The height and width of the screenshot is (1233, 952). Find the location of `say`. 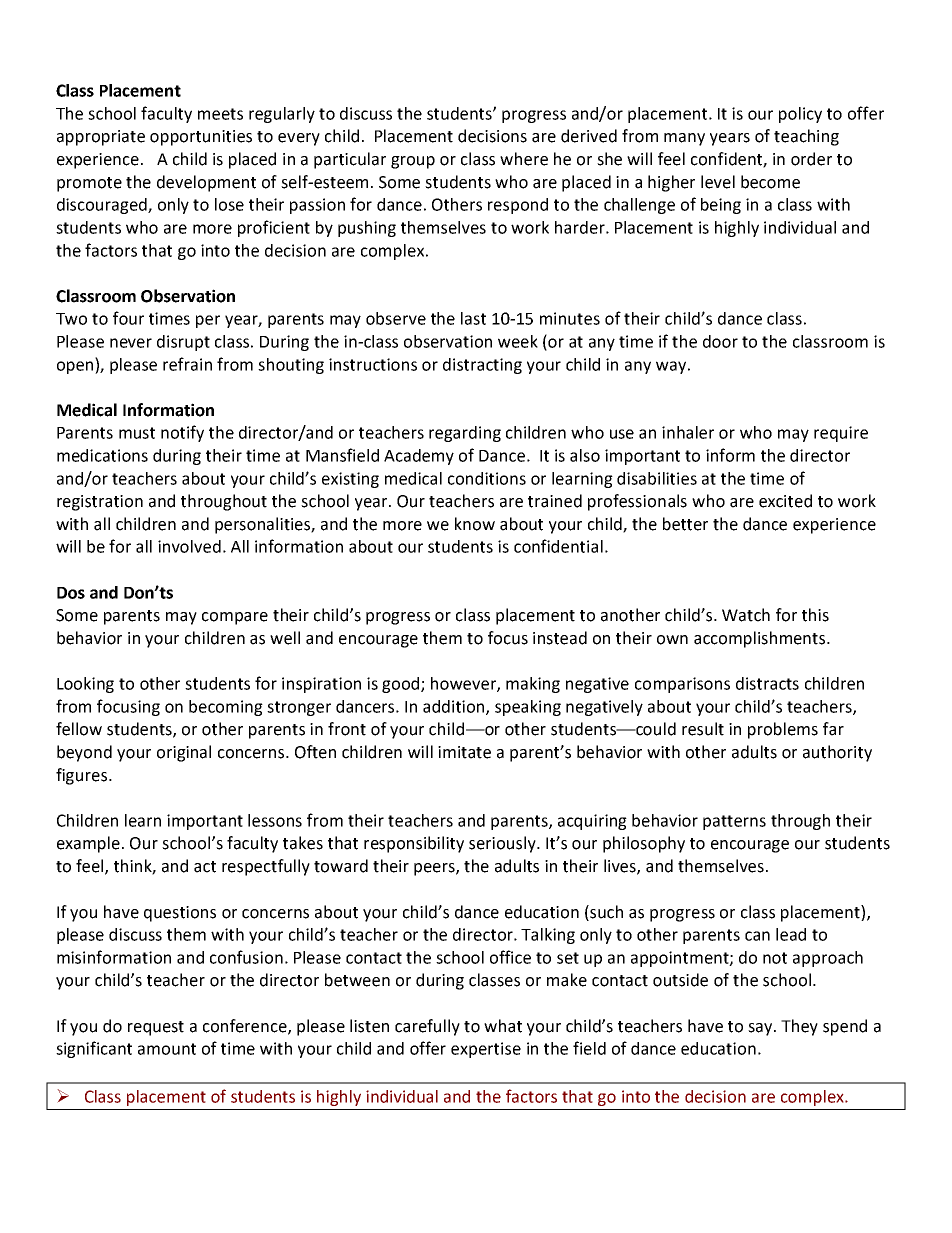

say is located at coordinates (761, 1029).
